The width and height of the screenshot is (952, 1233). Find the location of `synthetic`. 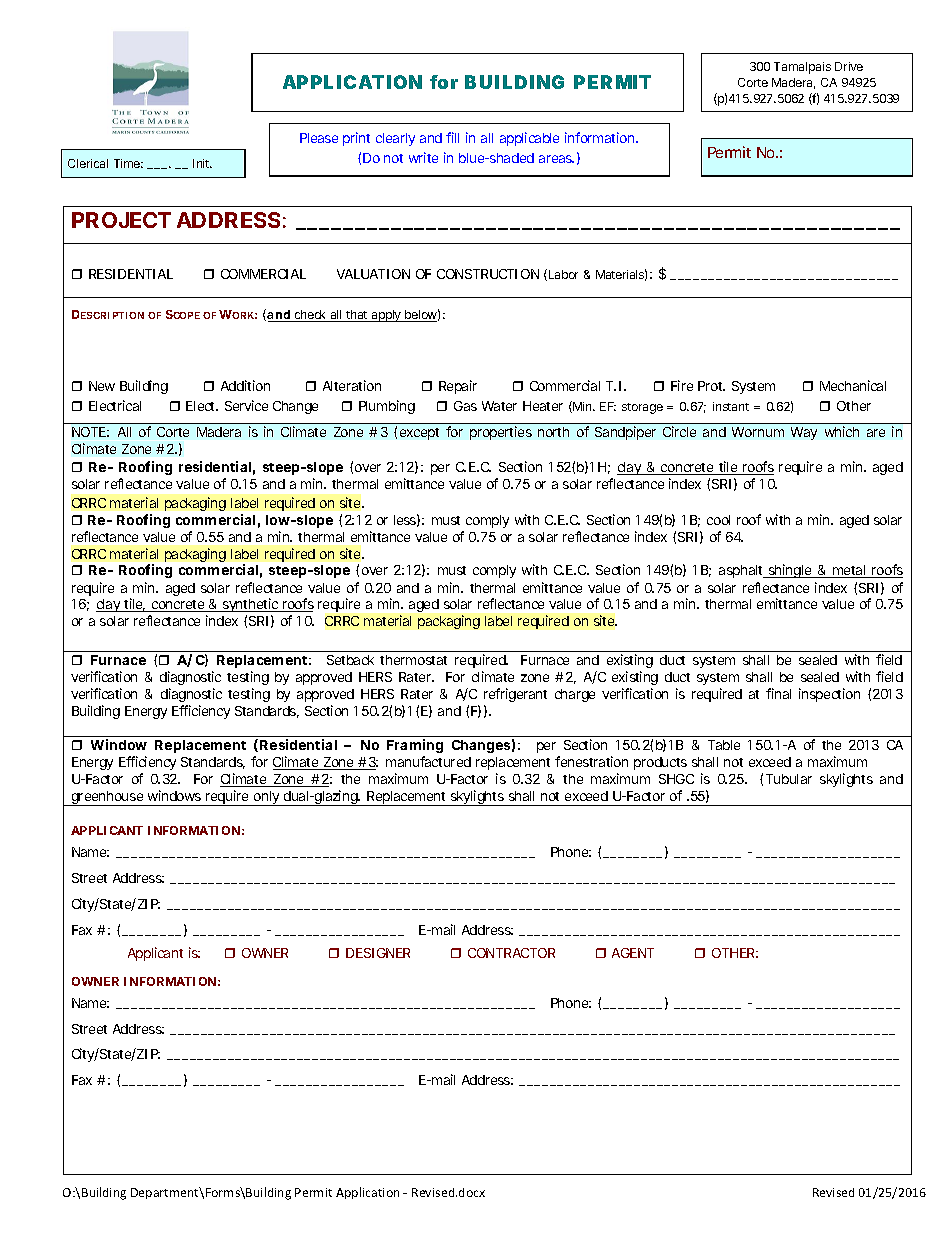

synthetic is located at coordinates (251, 607).
